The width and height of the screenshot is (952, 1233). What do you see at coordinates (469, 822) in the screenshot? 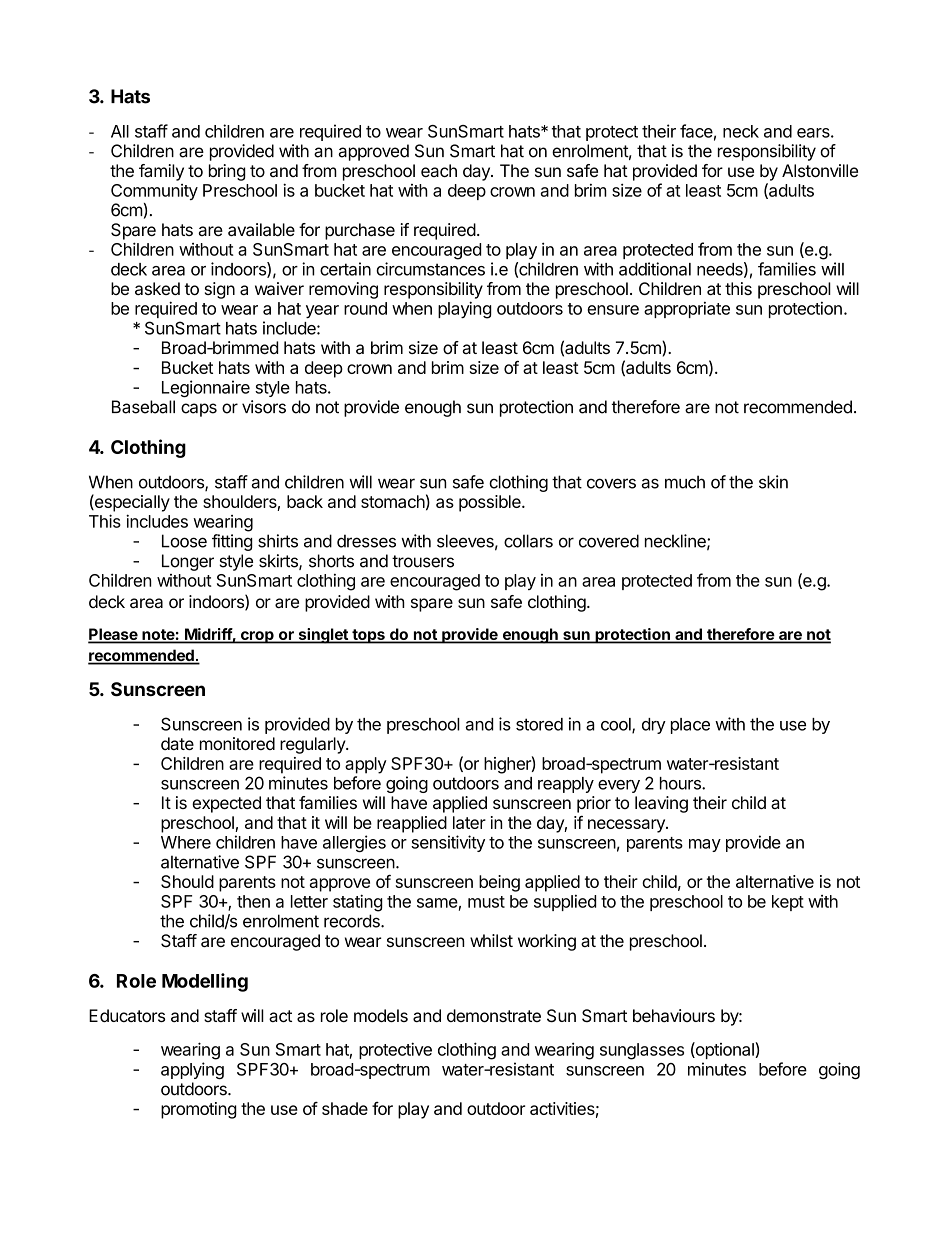
I see `later` at bounding box center [469, 822].
